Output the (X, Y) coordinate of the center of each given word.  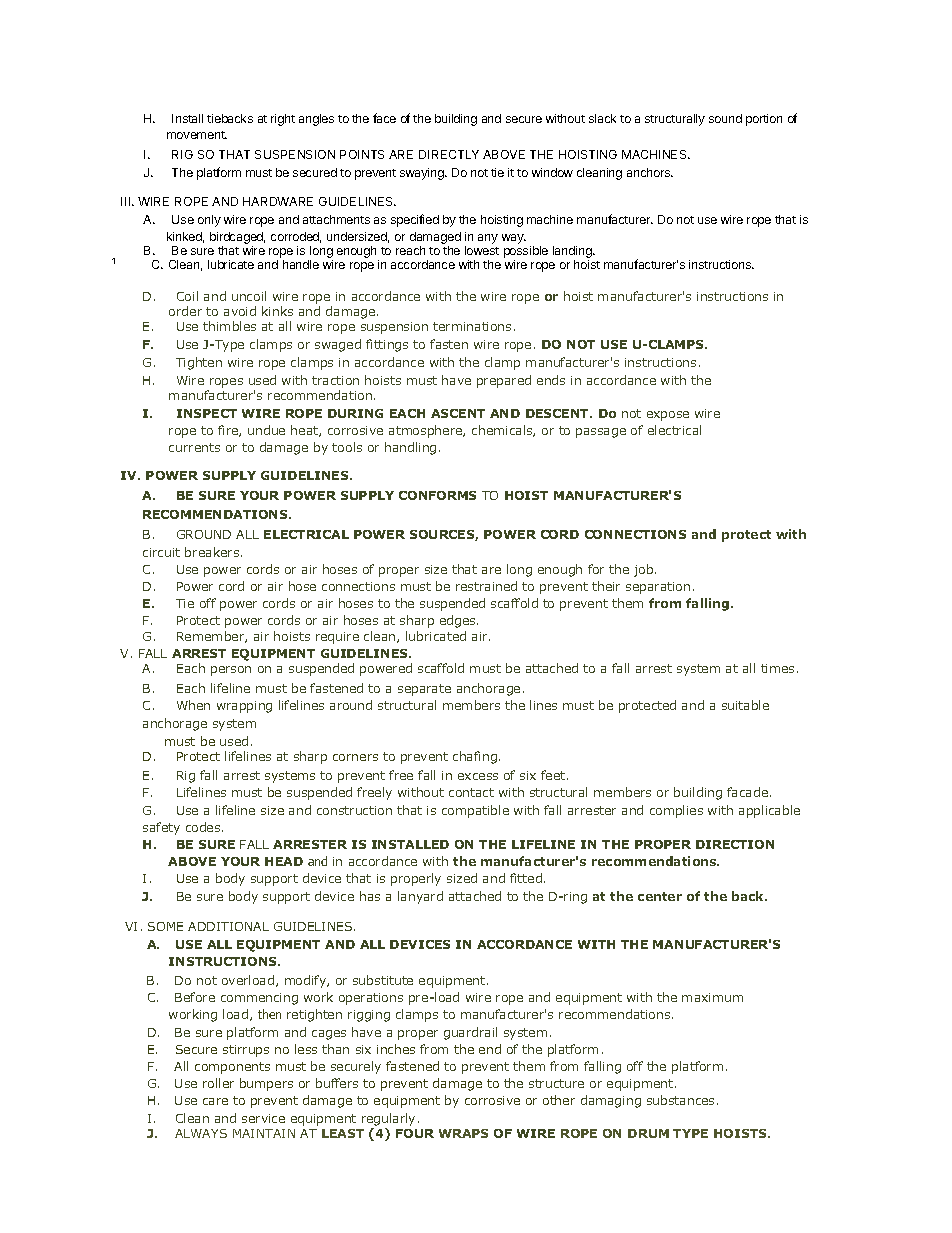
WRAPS (463, 1133)
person (231, 671)
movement (197, 135)
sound (725, 118)
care (215, 1101)
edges (459, 621)
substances (680, 1100)
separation (658, 588)
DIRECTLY (449, 154)
